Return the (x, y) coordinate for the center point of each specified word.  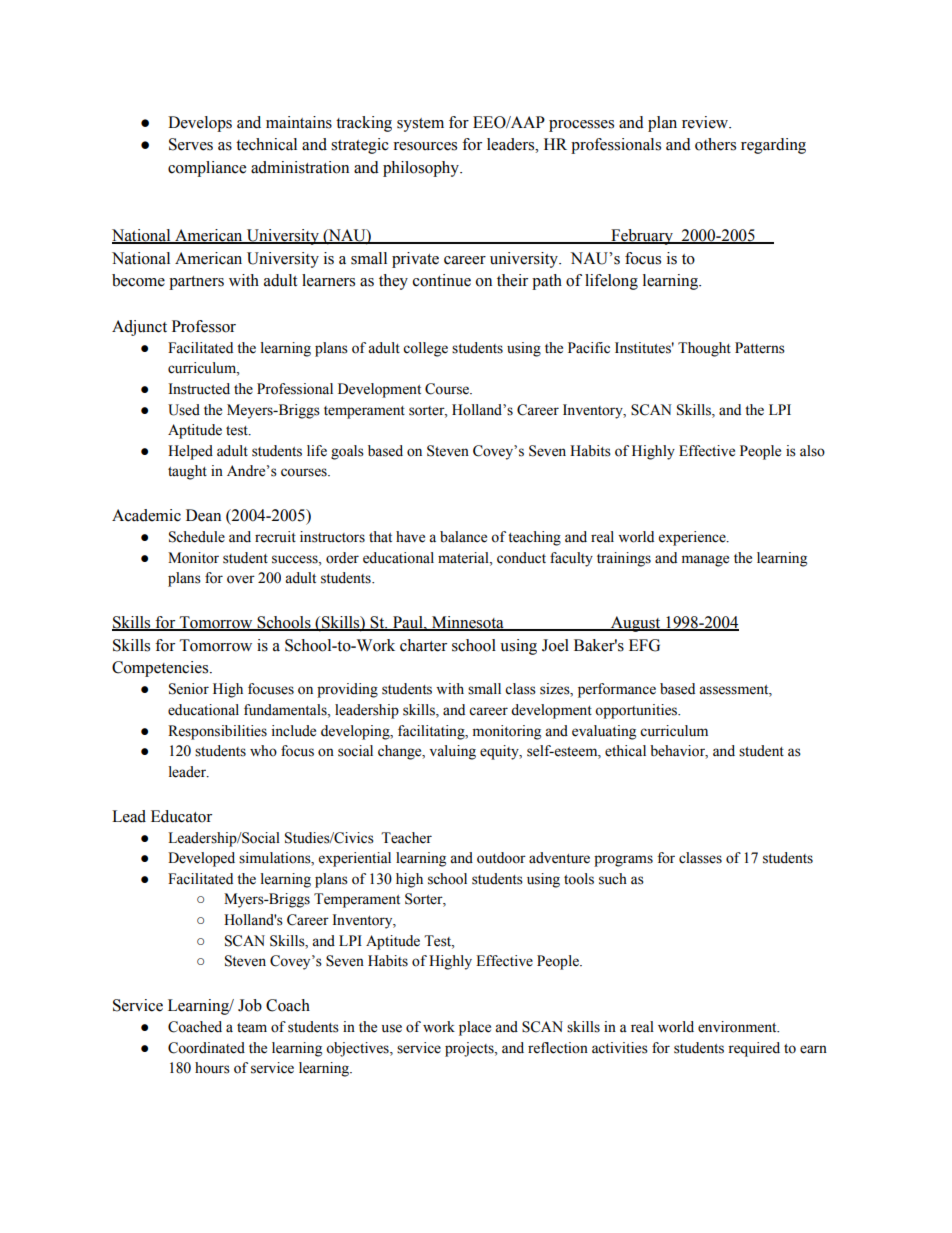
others (715, 144)
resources (425, 146)
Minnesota (468, 623)
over (241, 579)
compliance (207, 169)
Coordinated (206, 1048)
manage (705, 561)
